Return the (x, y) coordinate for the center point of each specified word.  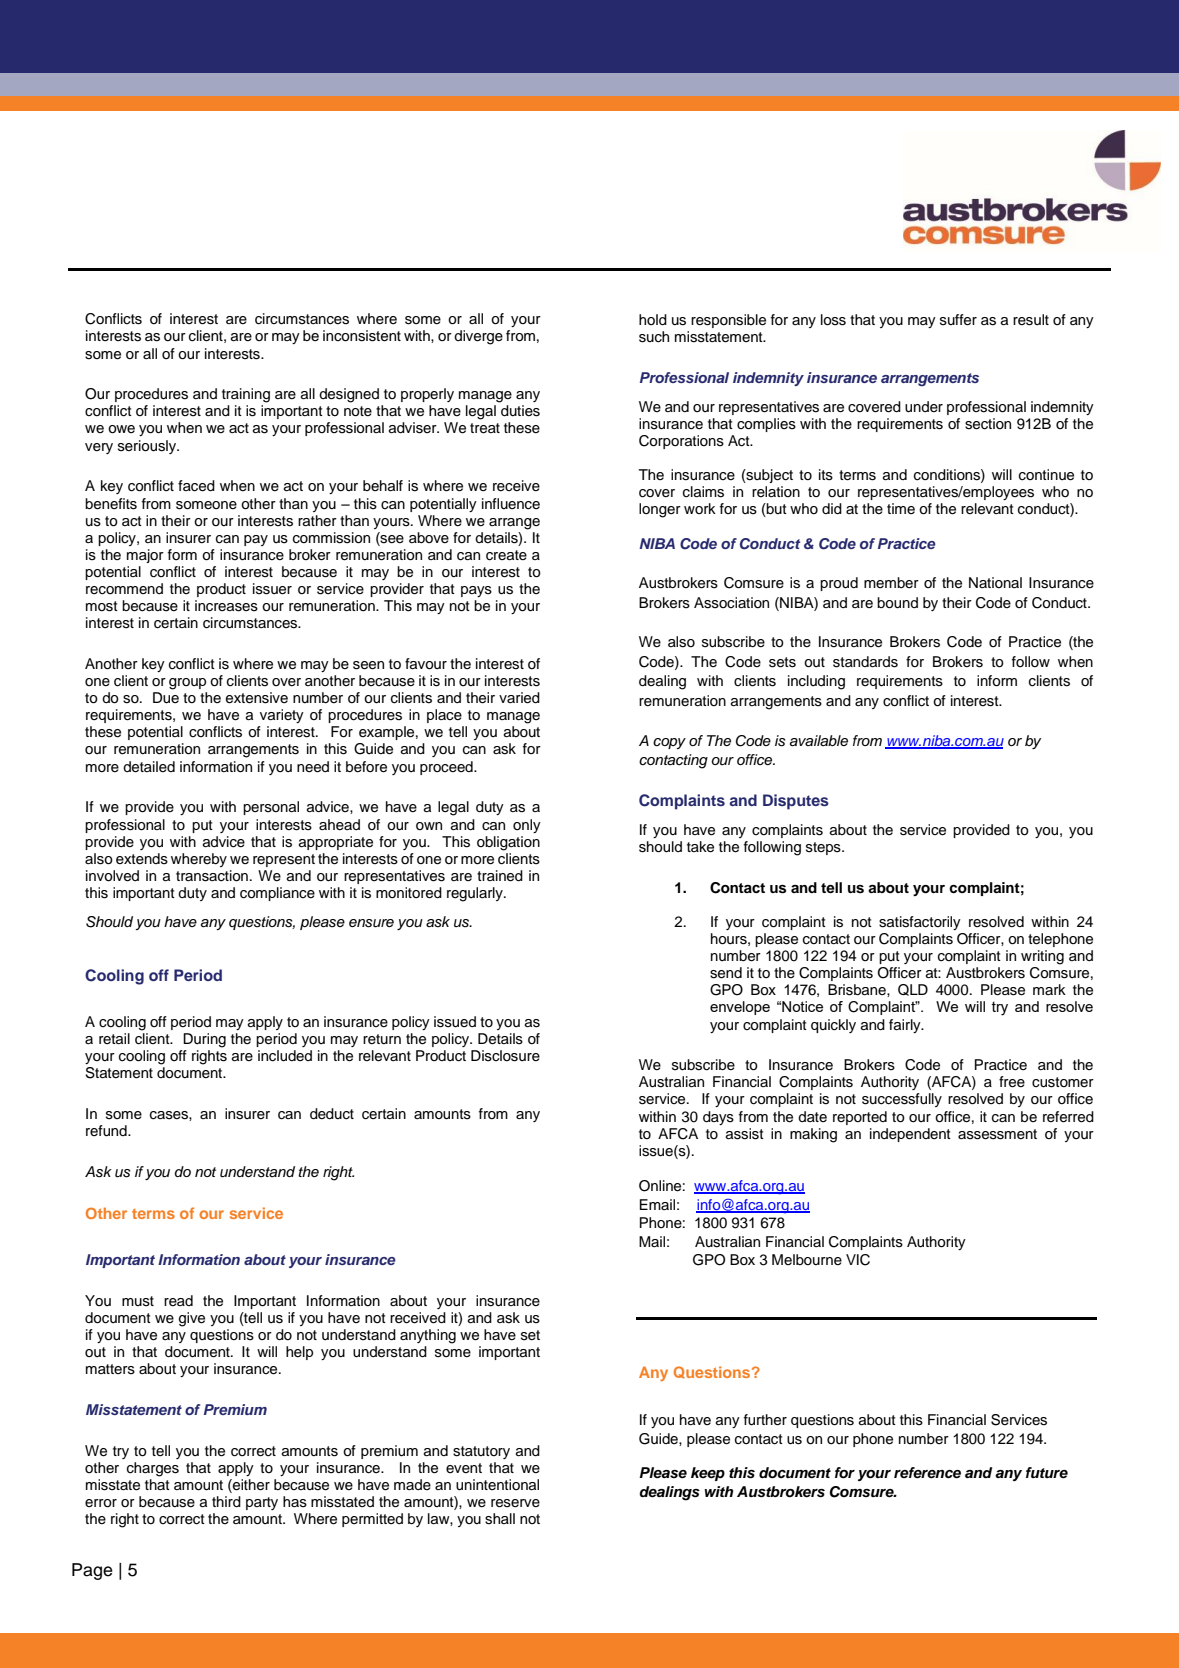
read (178, 1301)
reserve (515, 1503)
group (187, 684)
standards (865, 662)
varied (519, 698)
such (654, 337)
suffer (958, 320)
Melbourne (807, 1260)
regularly (476, 894)
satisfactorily (920, 923)
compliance (277, 894)
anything (428, 1336)
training (246, 395)
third (226, 1502)
